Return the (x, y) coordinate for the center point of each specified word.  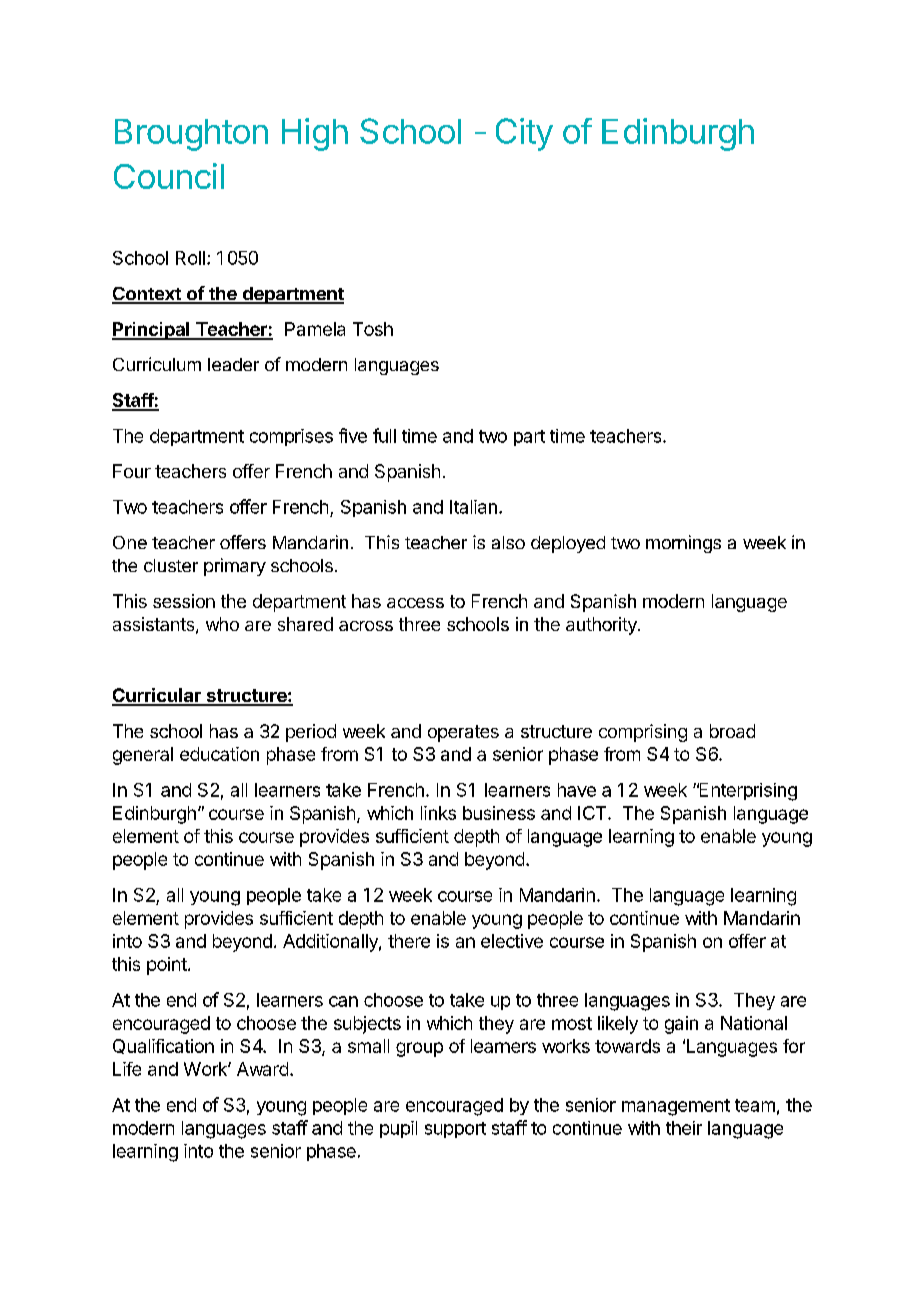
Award (262, 1069)
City (524, 134)
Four (132, 471)
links (438, 813)
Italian (473, 507)
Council (169, 176)
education (219, 754)
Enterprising (747, 792)
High (315, 134)
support (455, 1130)
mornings (683, 544)
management (676, 1107)
